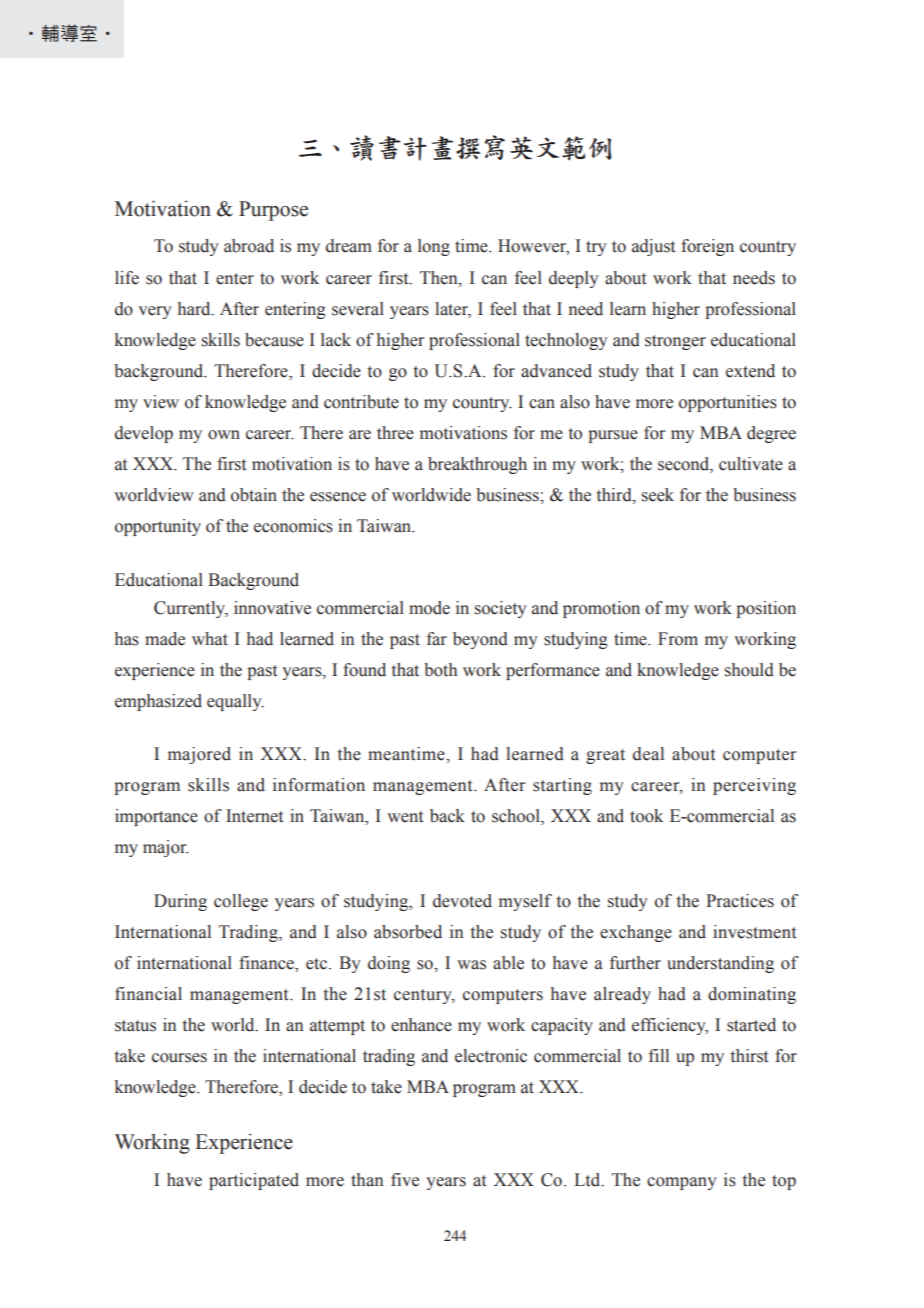 The width and height of the screenshot is (924, 1308). Describe the element at coordinates (254, 1181) in the screenshot. I see `participated` at that location.
